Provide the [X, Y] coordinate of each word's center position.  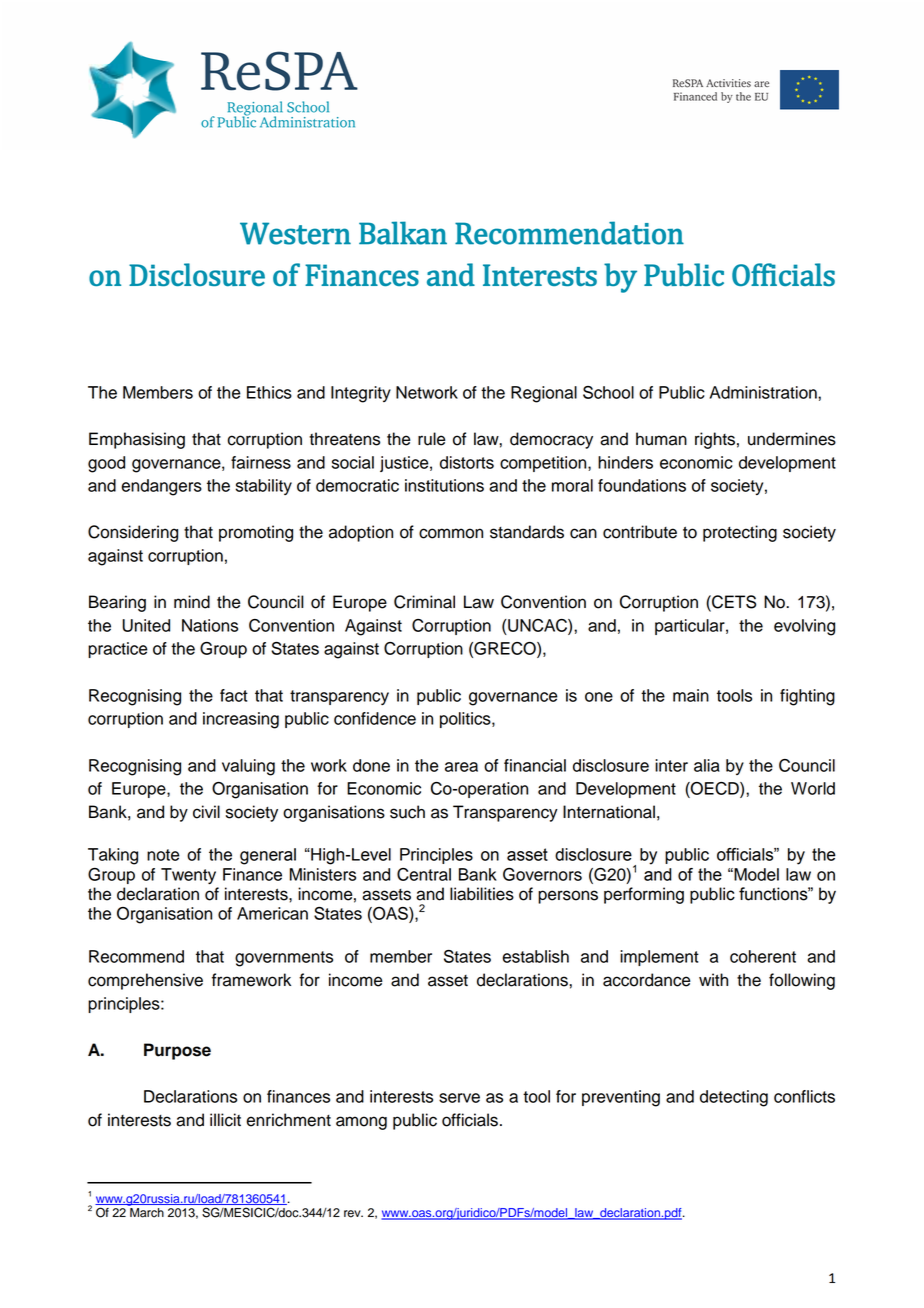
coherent [763, 956]
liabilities [482, 894]
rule [432, 439]
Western [295, 233]
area [461, 767]
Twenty [188, 876]
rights [715, 440]
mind [192, 602]
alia [707, 765]
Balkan [403, 233]
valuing [248, 767]
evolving [804, 627]
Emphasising [137, 440]
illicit [225, 1120]
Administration [764, 392]
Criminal [424, 602]
